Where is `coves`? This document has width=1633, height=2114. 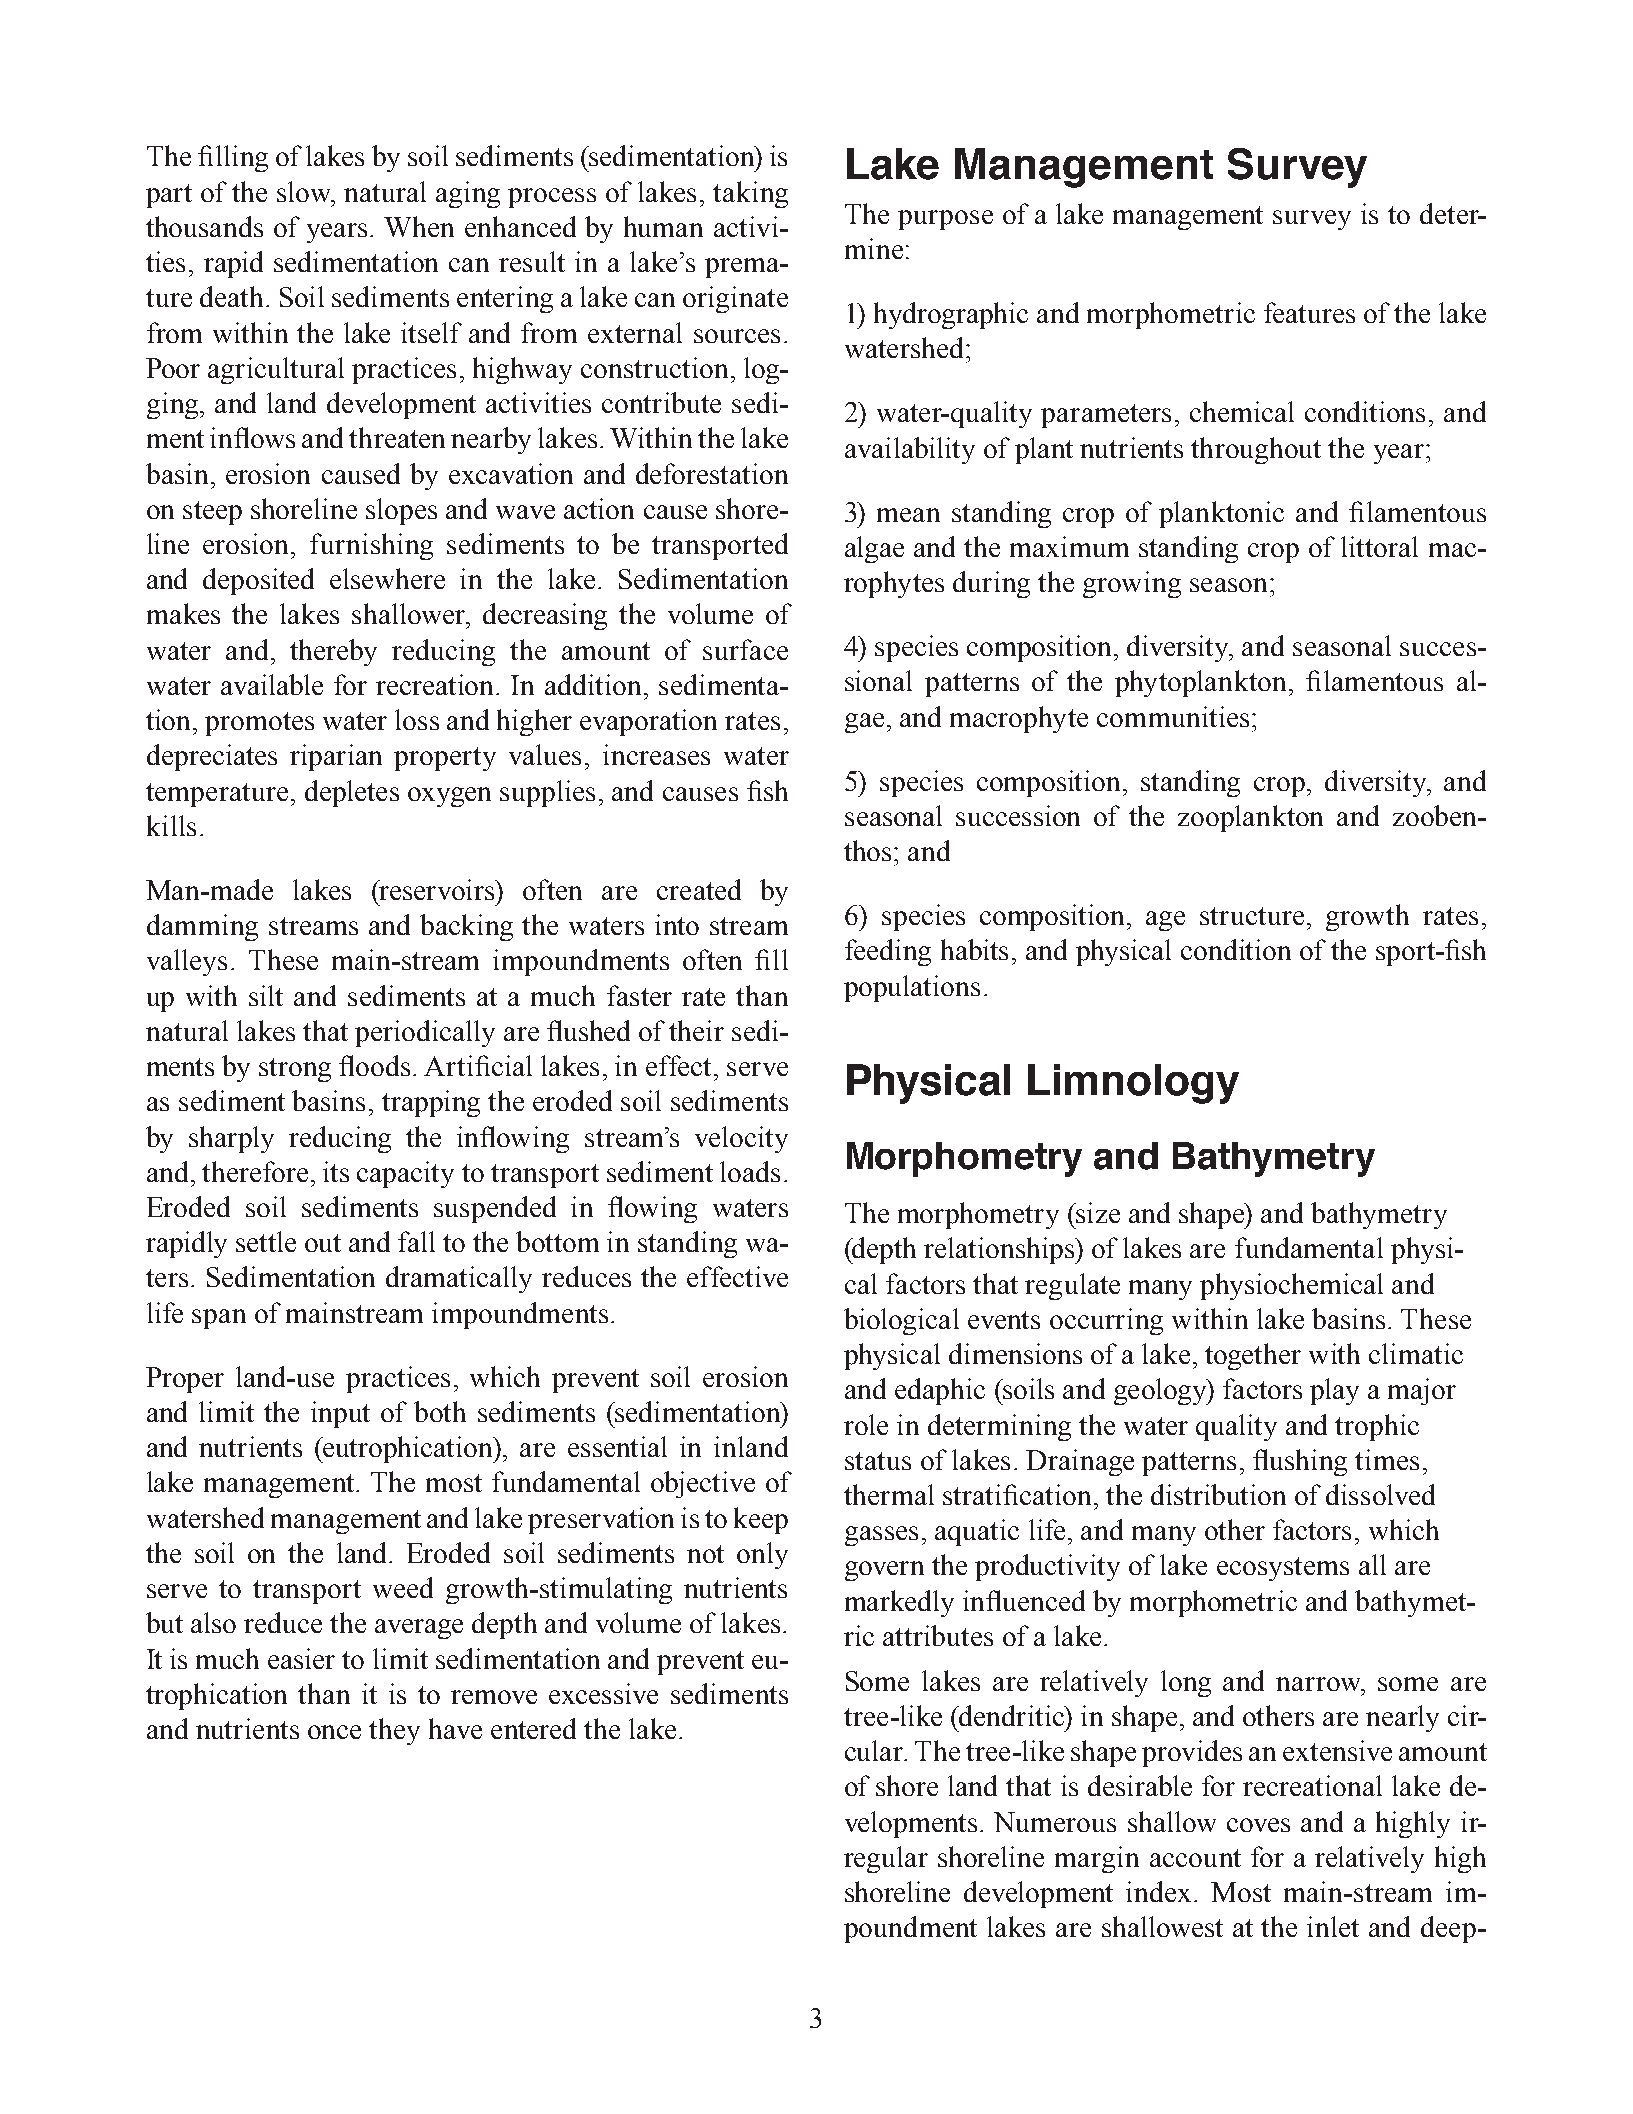
coves is located at coordinates (1258, 1825).
